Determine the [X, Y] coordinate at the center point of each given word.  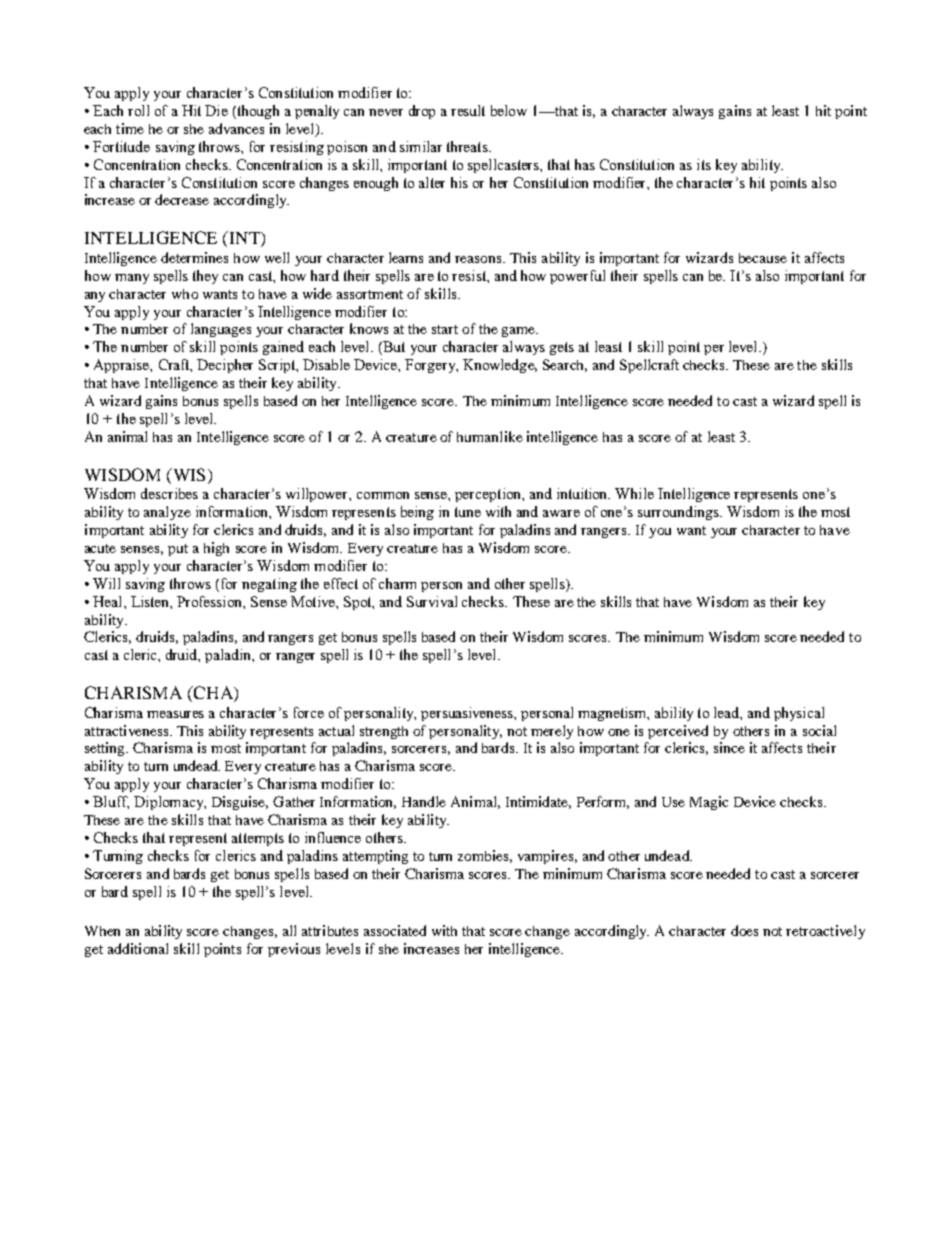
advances [236, 128]
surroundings [680, 513]
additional [138, 948]
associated [395, 930]
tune [468, 512]
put [178, 550]
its [704, 164]
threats [468, 146]
